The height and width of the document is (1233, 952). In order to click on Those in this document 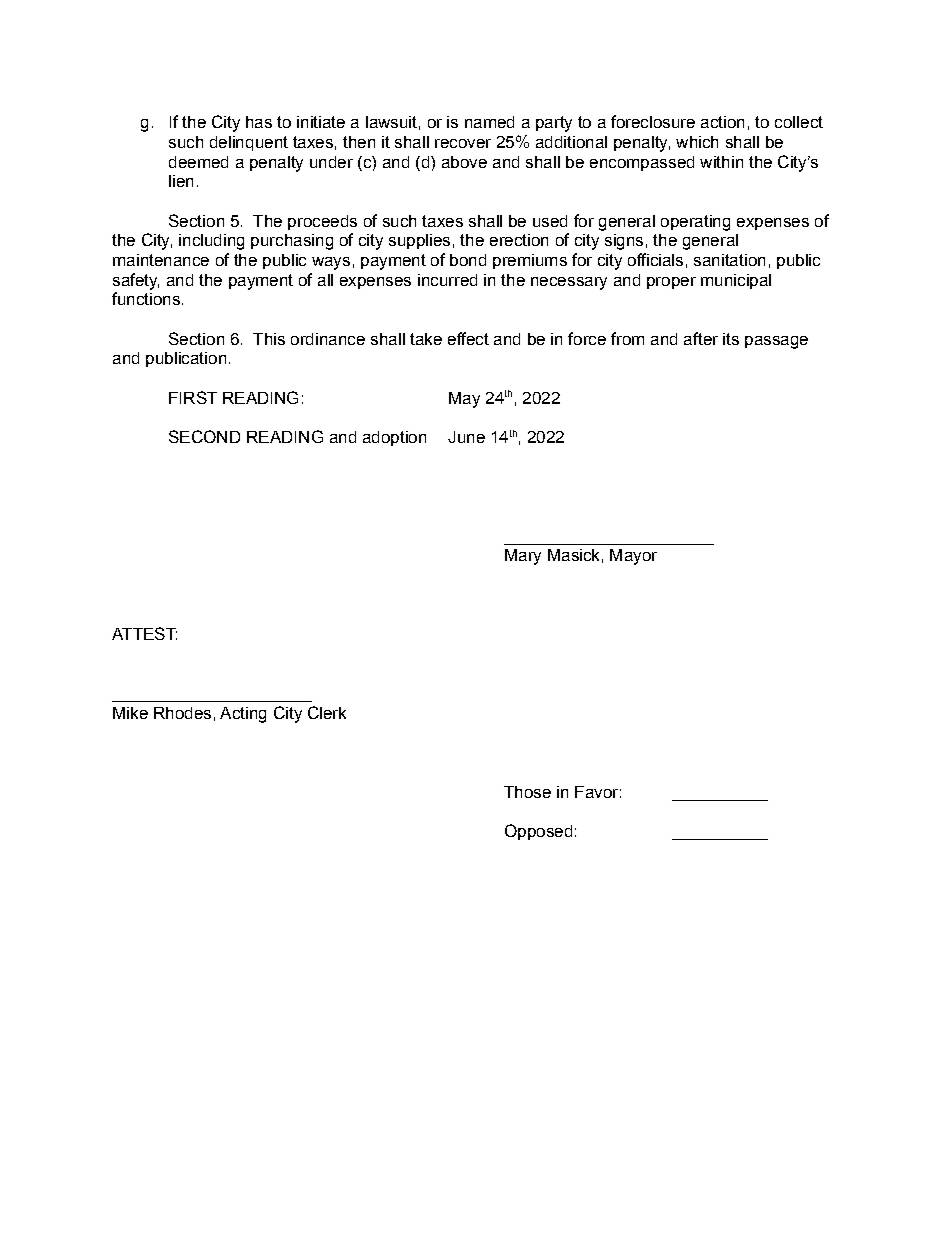, I will do `click(527, 792)`.
